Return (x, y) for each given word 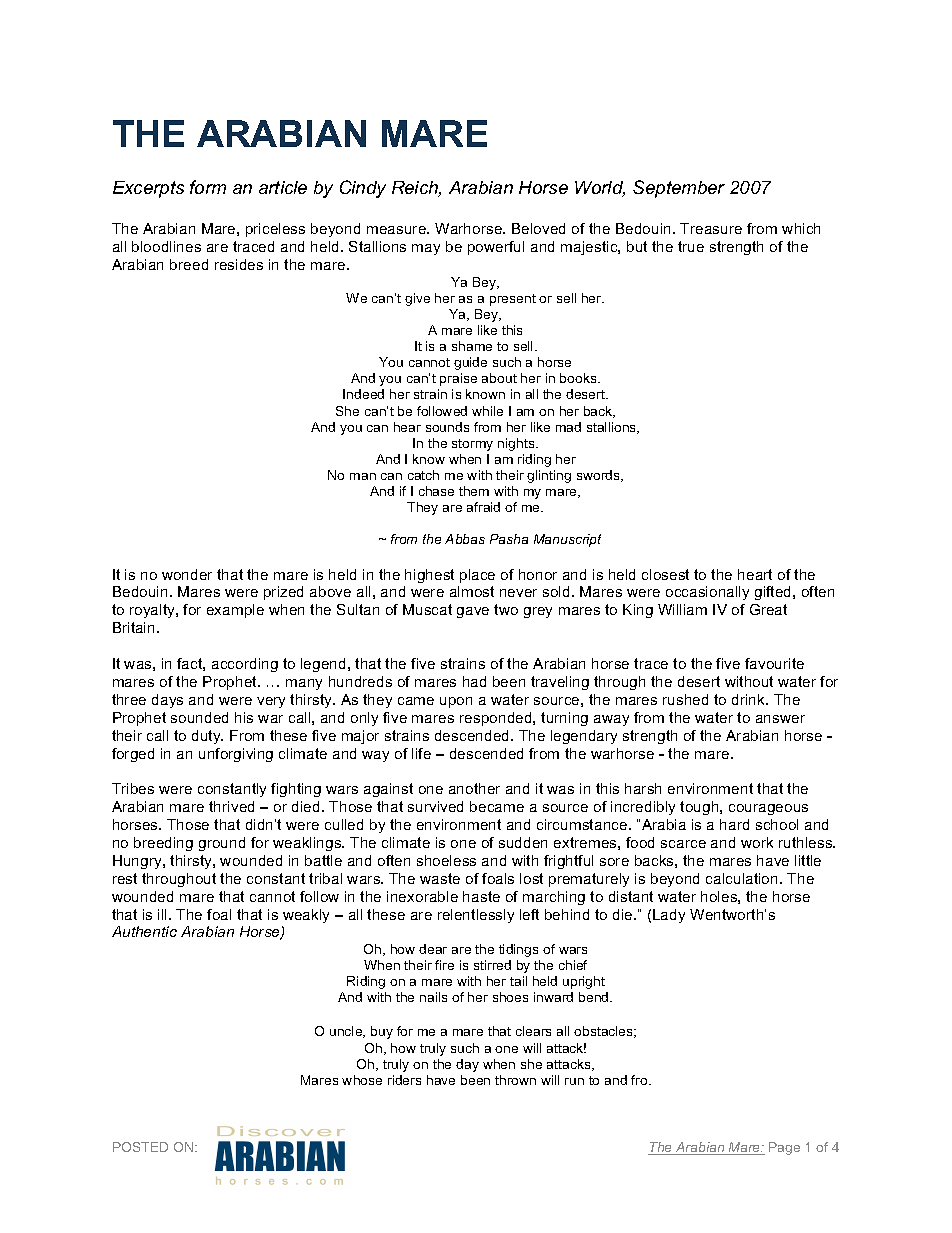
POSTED (140, 1147)
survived (435, 806)
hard (734, 824)
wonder (187, 574)
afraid (483, 507)
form (208, 187)
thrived (231, 806)
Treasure (711, 228)
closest (665, 574)
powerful (496, 248)
